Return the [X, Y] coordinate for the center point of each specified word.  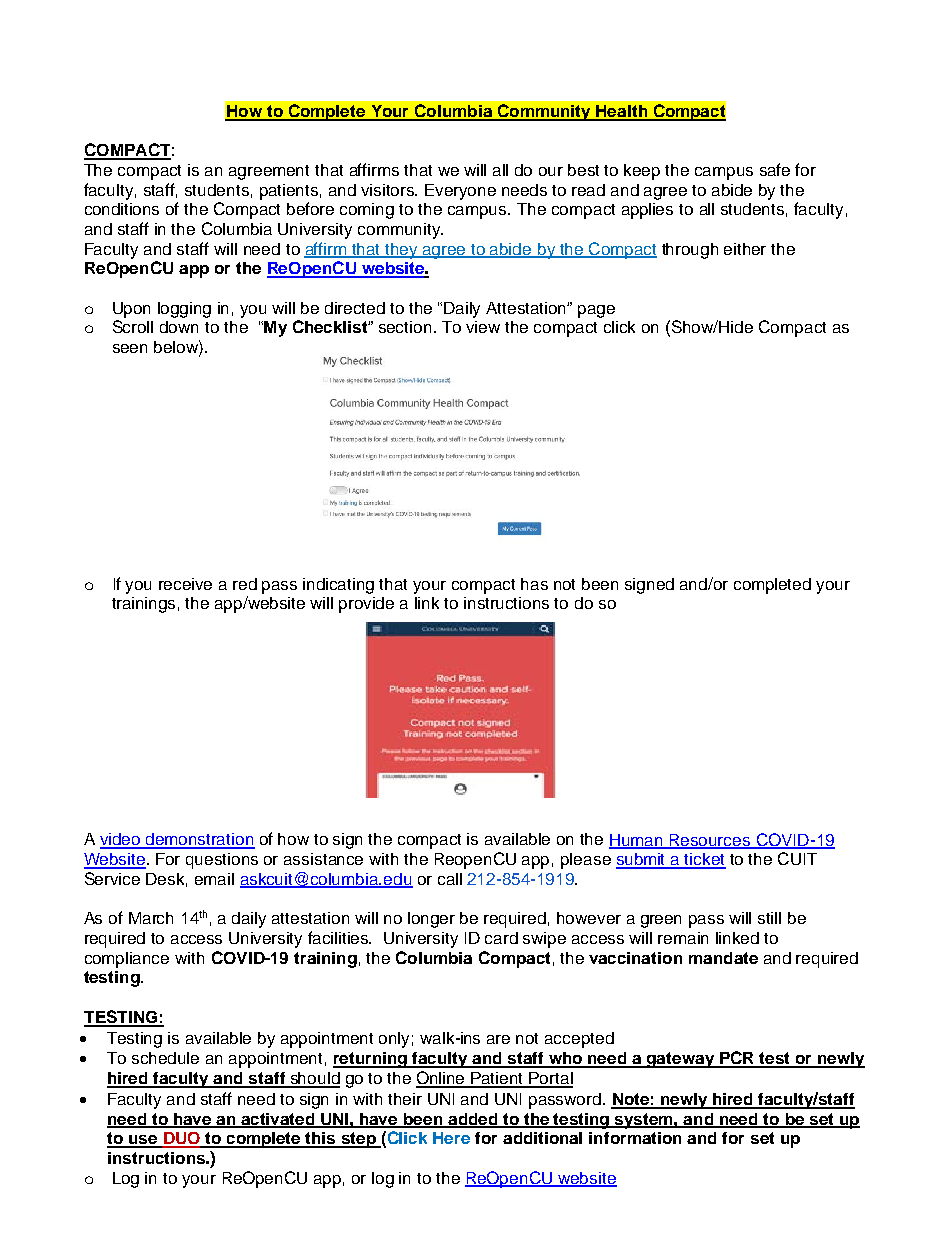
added [473, 1120]
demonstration [199, 840]
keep [642, 172]
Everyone [460, 192]
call [450, 879]
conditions [122, 209]
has [534, 584]
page [596, 311]
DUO [181, 1139]
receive [185, 584]
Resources [710, 841]
